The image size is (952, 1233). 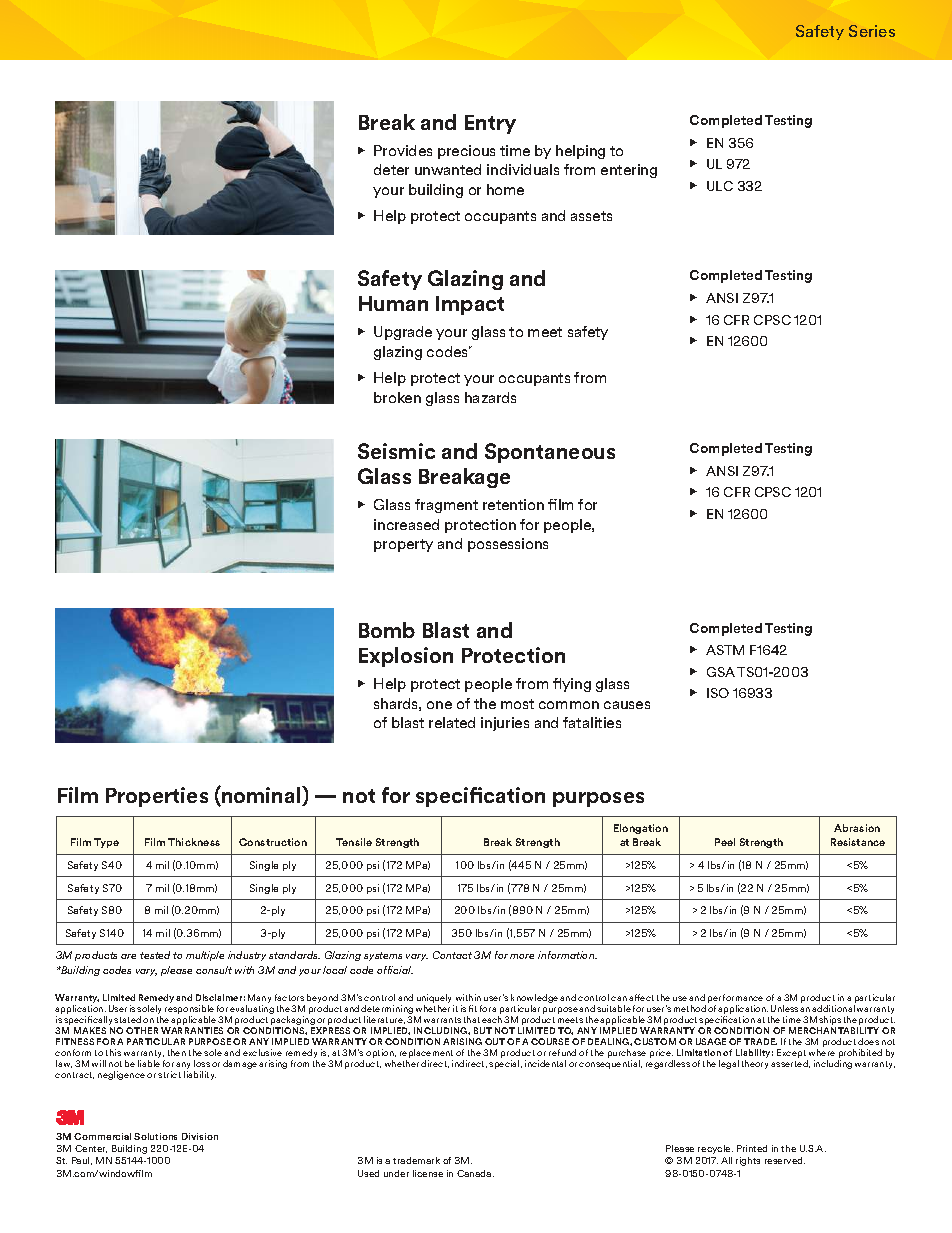 I want to click on Impact, so click(x=470, y=305).
